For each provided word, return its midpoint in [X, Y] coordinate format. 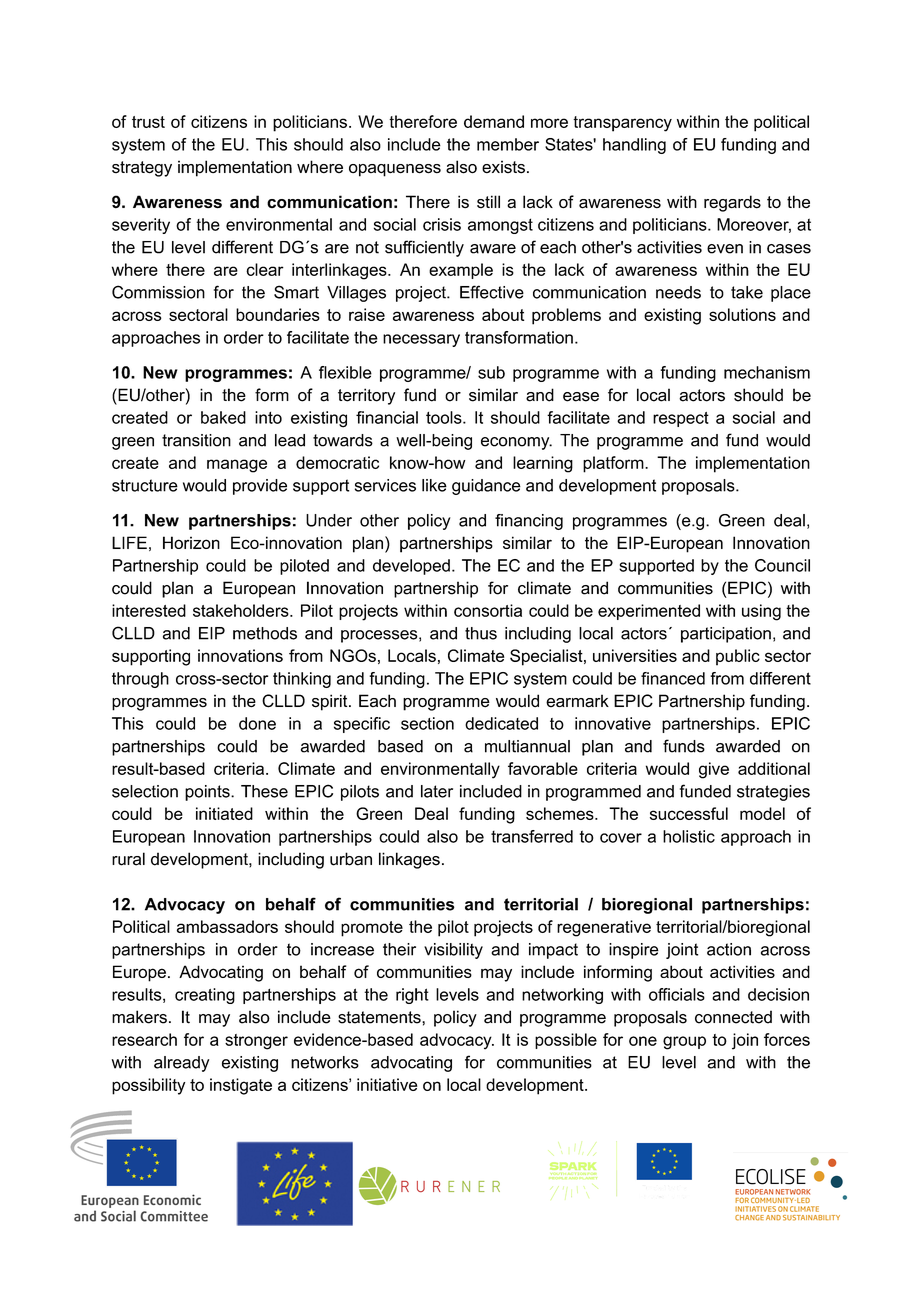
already [181, 1064]
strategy [142, 169]
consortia [488, 610]
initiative [387, 1084]
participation [726, 635]
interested [149, 610]
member [508, 144]
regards [732, 203]
